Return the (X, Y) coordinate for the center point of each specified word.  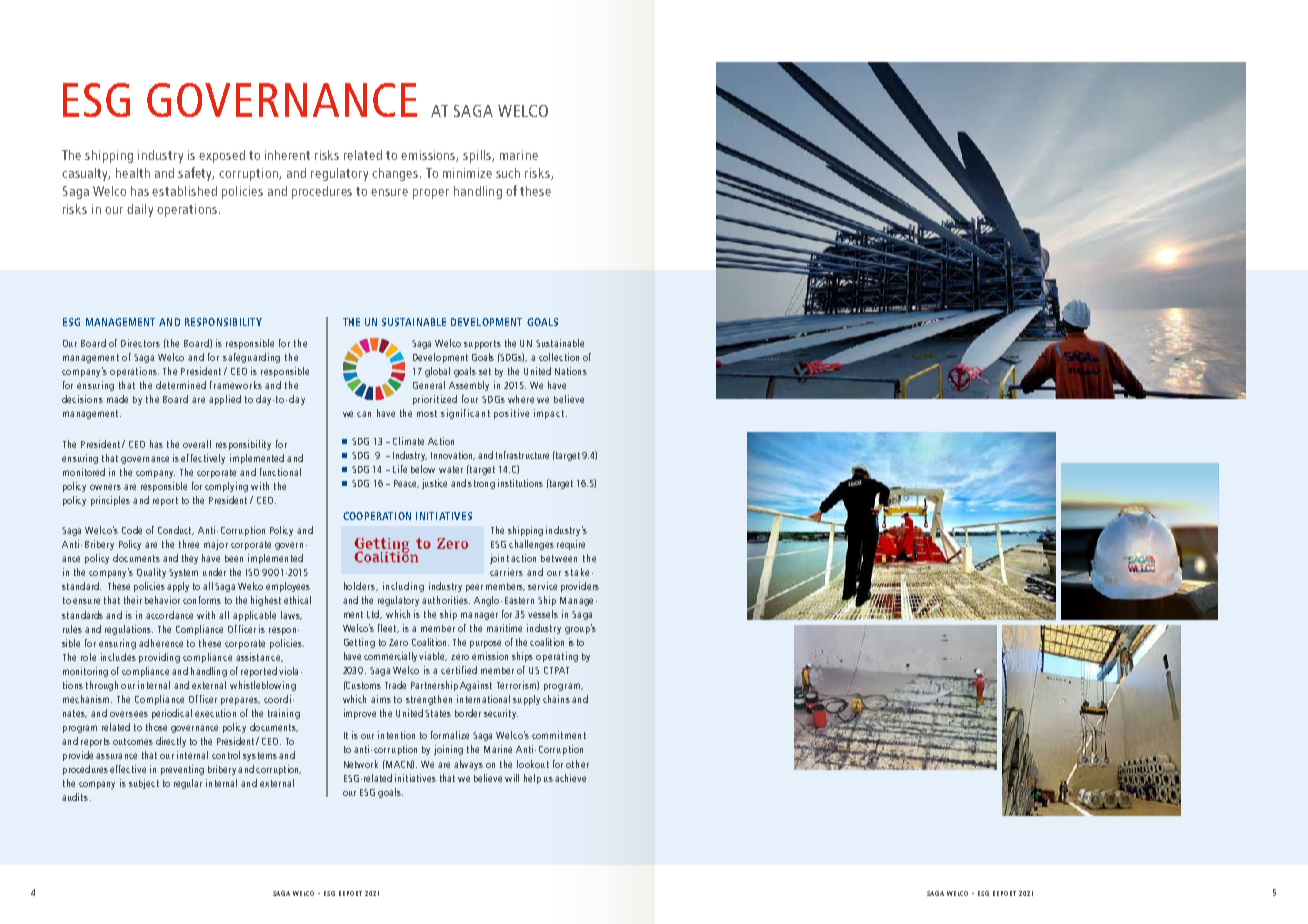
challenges (531, 545)
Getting (359, 643)
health (133, 173)
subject (144, 784)
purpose (485, 644)
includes (118, 657)
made (117, 399)
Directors (140, 343)
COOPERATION (377, 516)
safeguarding (251, 358)
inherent (287, 155)
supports (482, 344)
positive (511, 414)
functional (280, 472)
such (508, 173)
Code (132, 530)
